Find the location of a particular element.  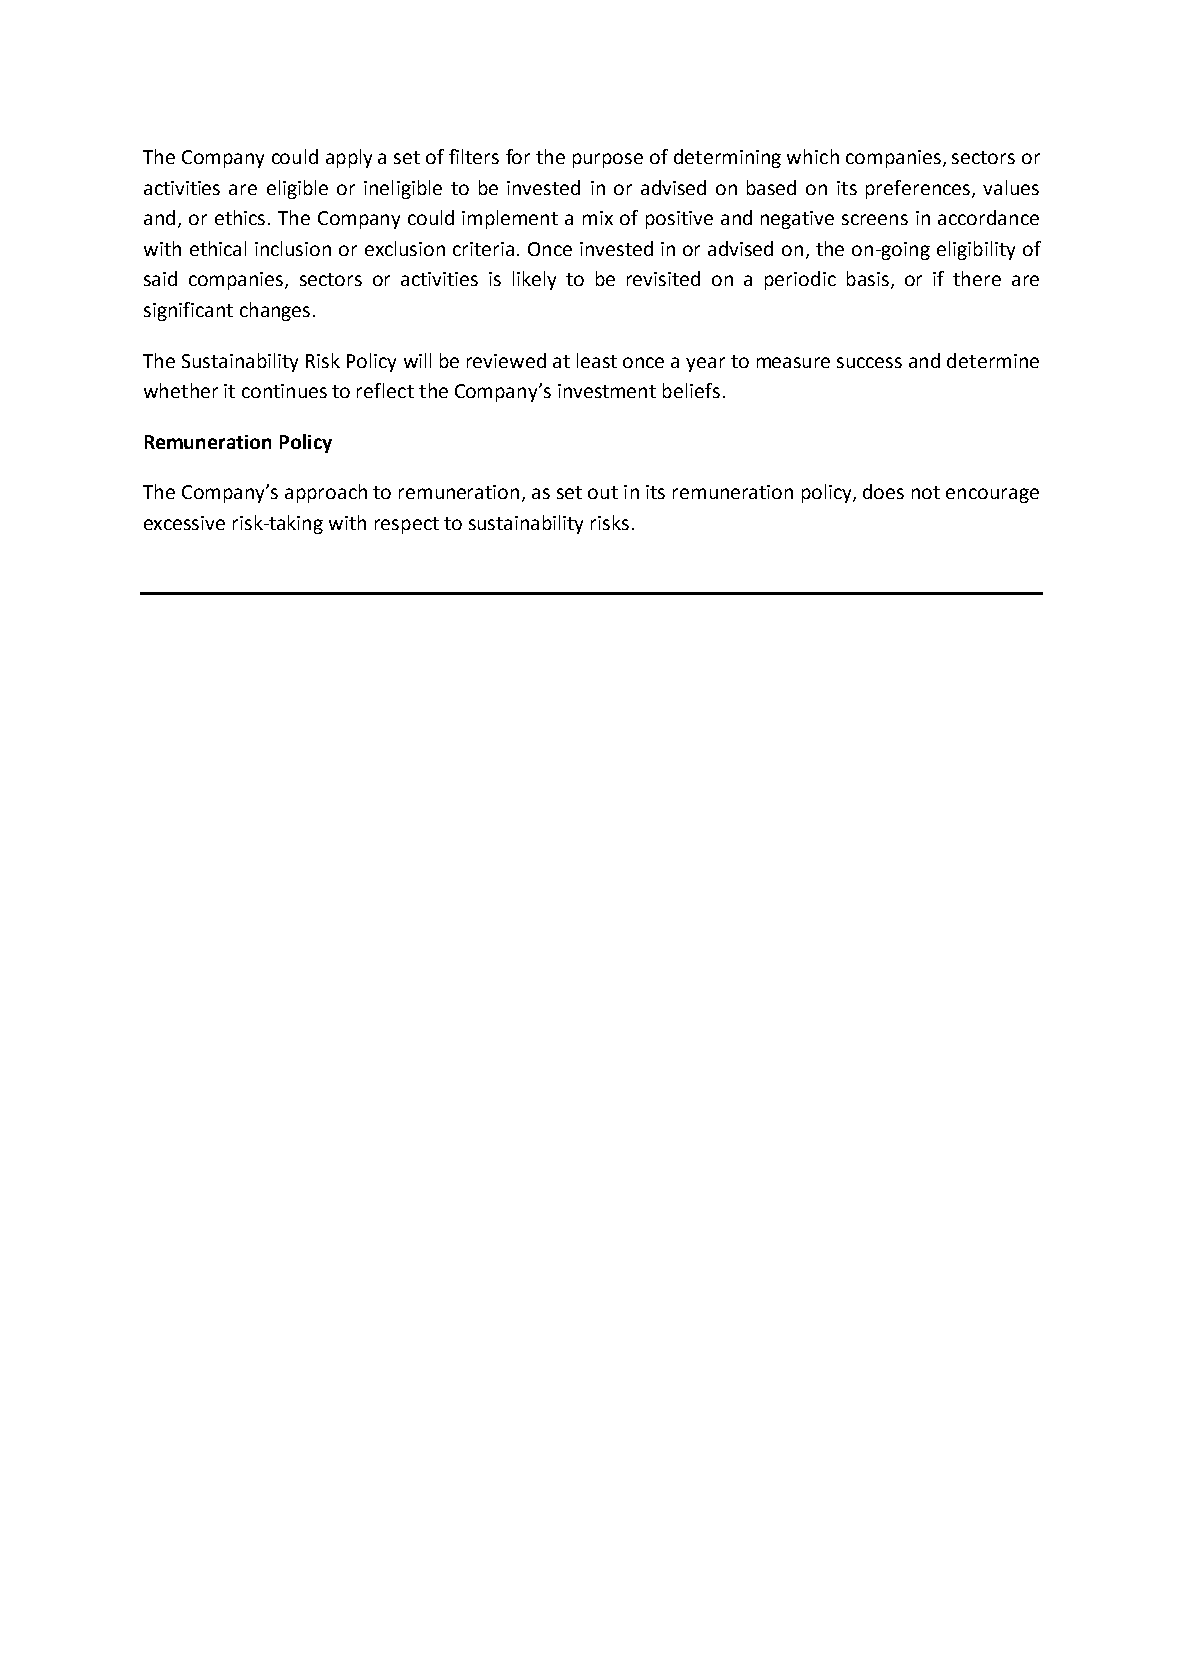

apply is located at coordinates (349, 158).
